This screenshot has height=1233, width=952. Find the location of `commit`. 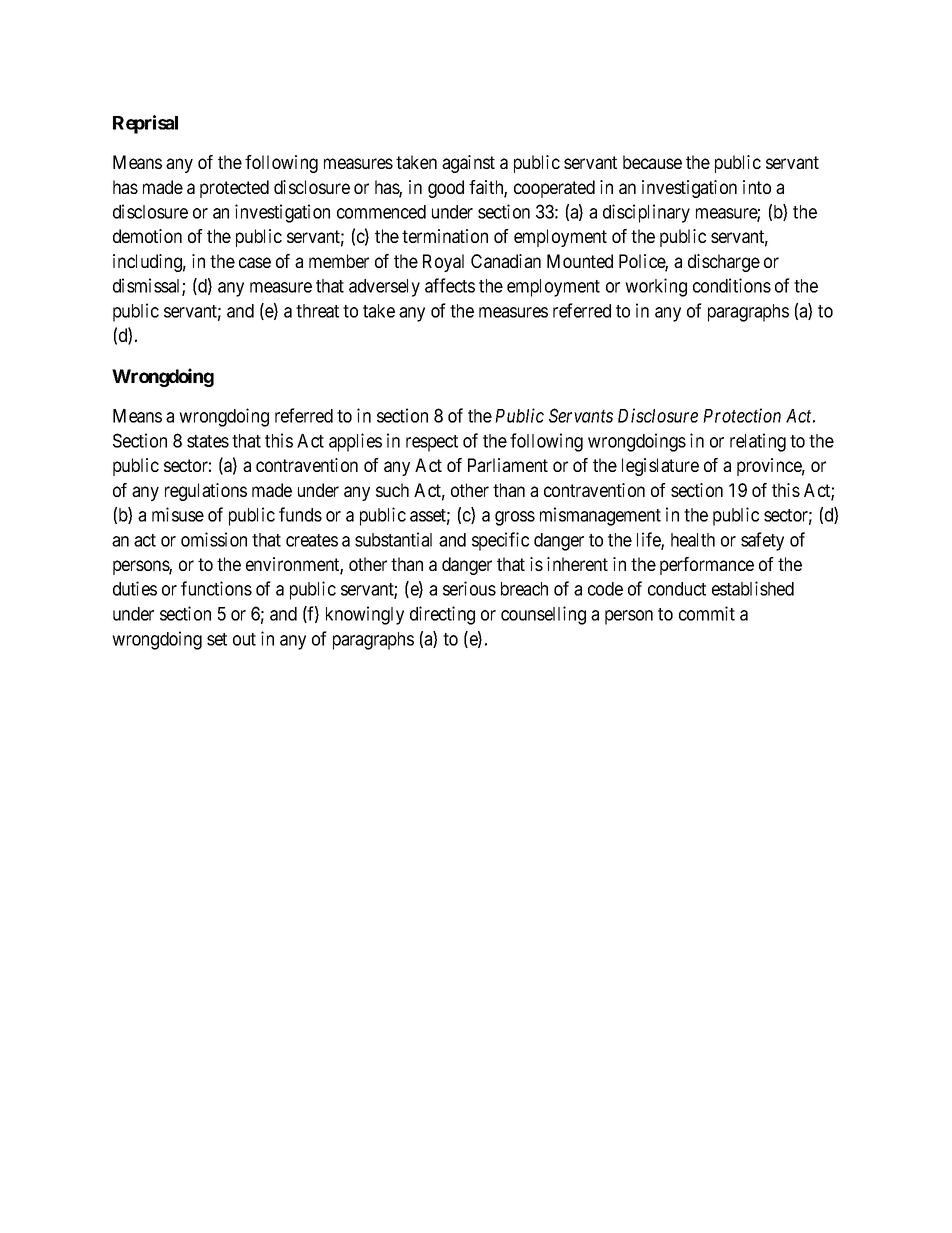

commit is located at coordinates (707, 613).
